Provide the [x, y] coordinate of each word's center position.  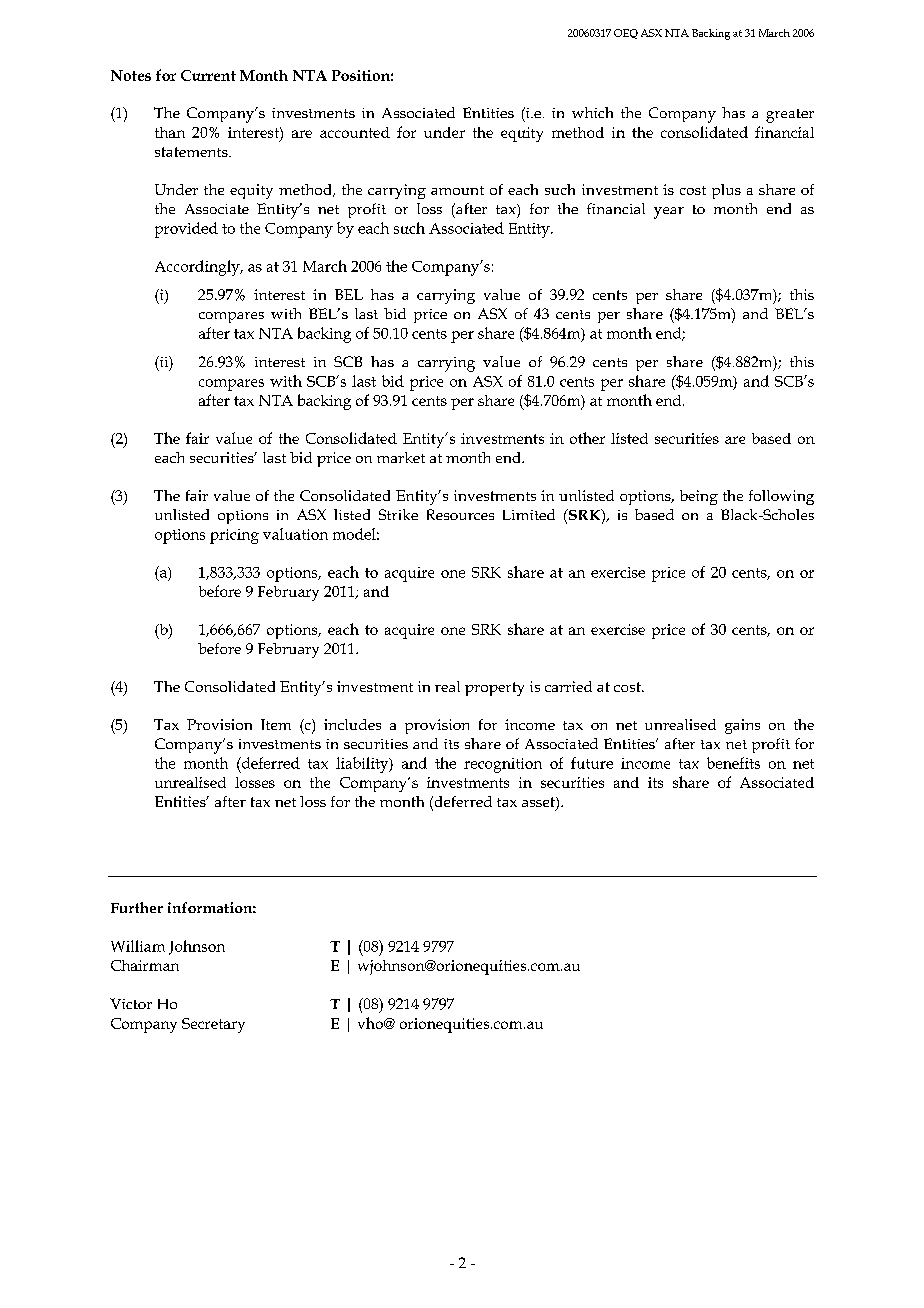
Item [276, 724]
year [669, 213]
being [699, 497]
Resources [460, 514]
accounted [355, 132]
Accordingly [198, 268]
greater [790, 116]
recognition [503, 765]
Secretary [213, 1025]
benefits [733, 763]
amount [457, 190]
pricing [234, 536]
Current [208, 75]
